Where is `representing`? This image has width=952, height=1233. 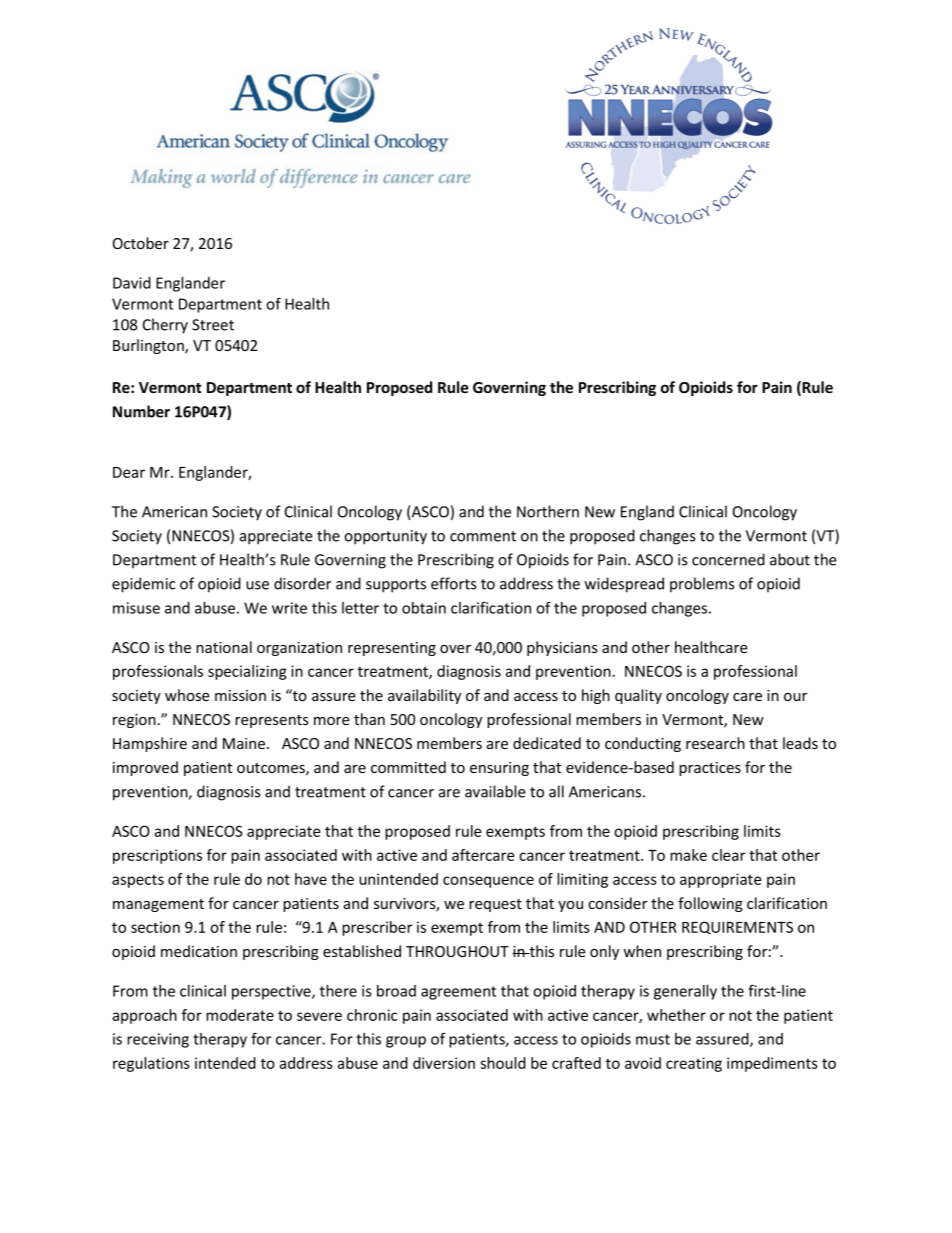 representing is located at coordinates (392, 649).
